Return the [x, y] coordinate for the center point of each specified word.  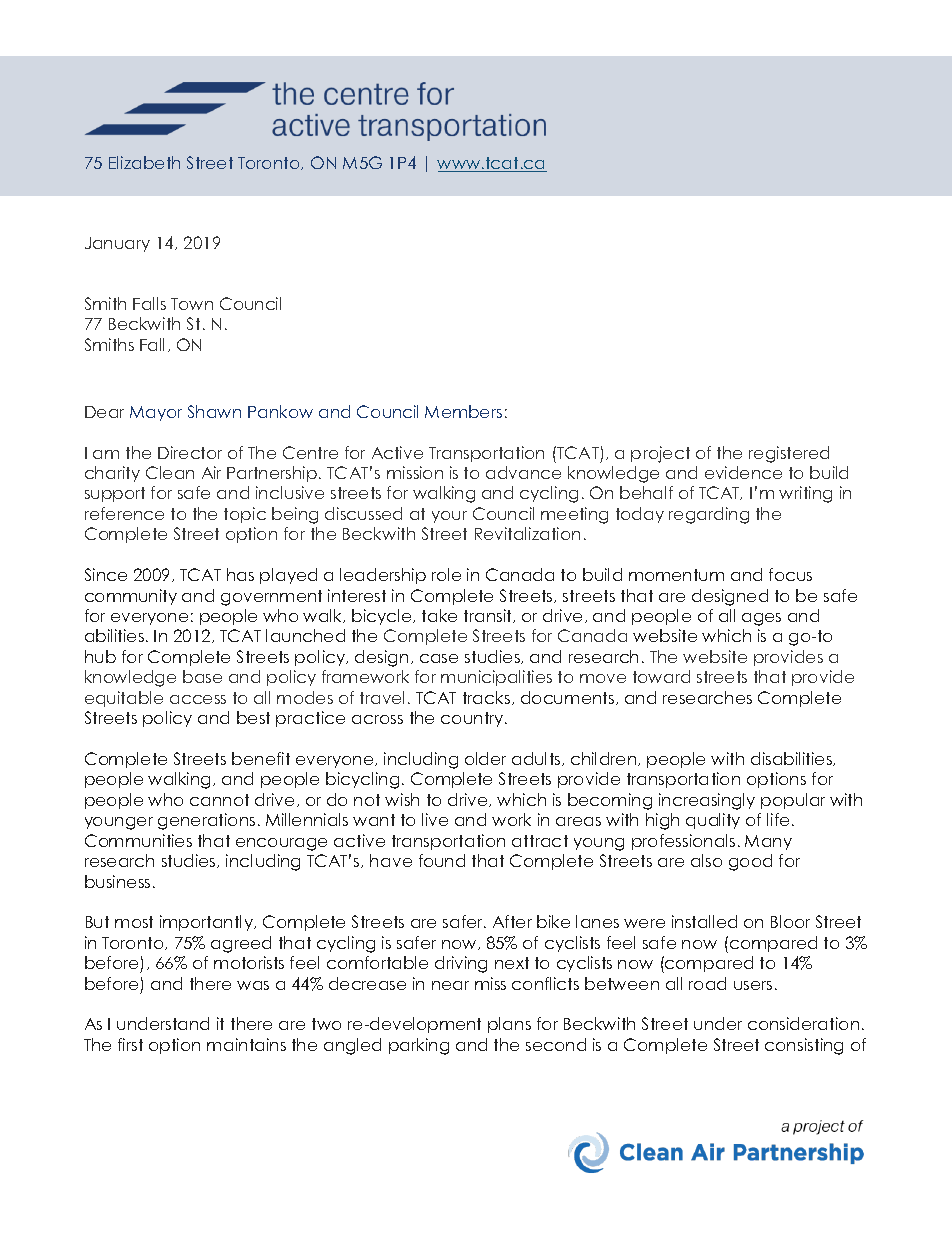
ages [761, 619]
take [439, 615]
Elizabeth [144, 162]
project [660, 454]
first [130, 1044]
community [131, 597]
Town [192, 304]
